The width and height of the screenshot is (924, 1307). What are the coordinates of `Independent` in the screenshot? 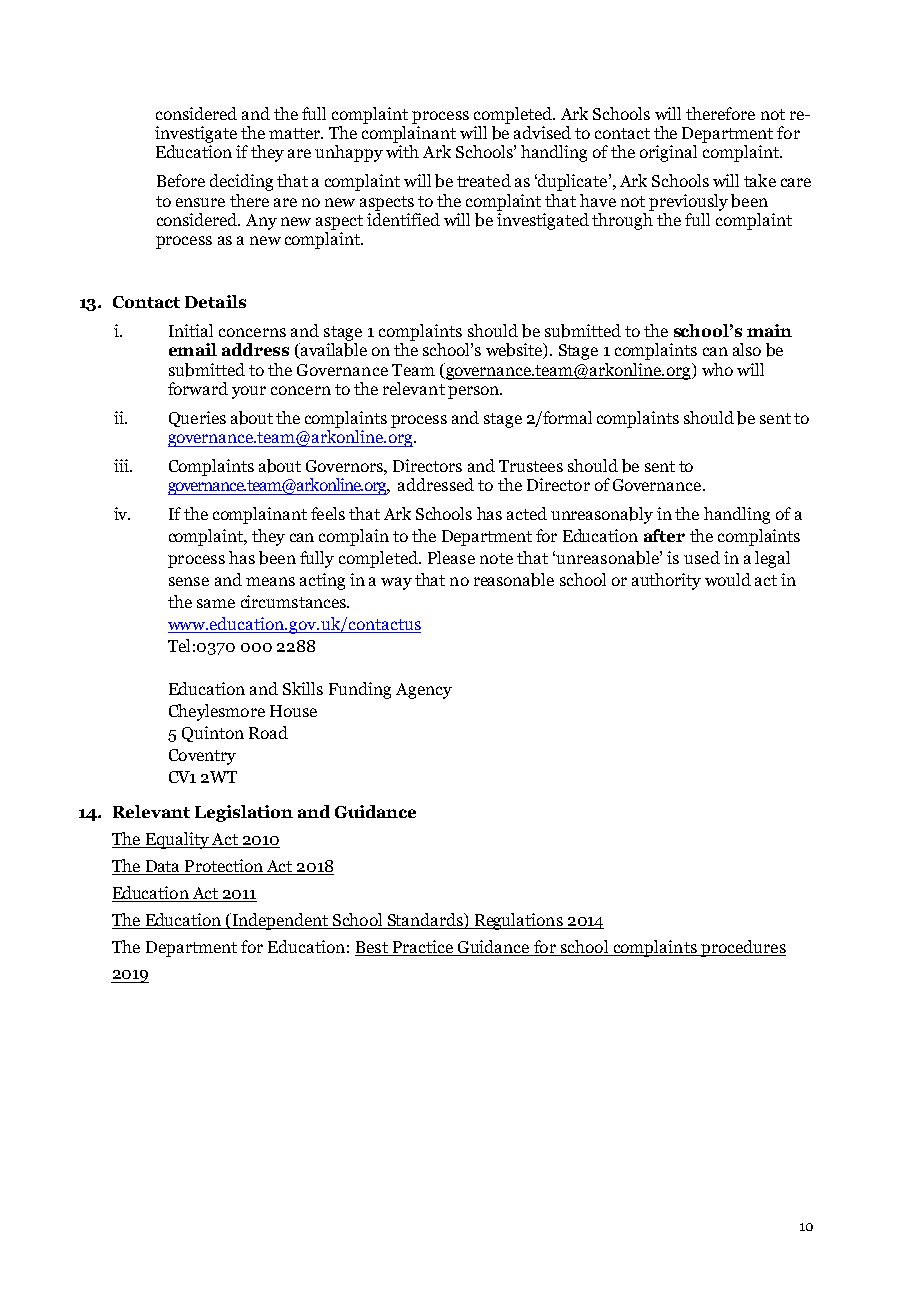 It's located at (280, 921).
